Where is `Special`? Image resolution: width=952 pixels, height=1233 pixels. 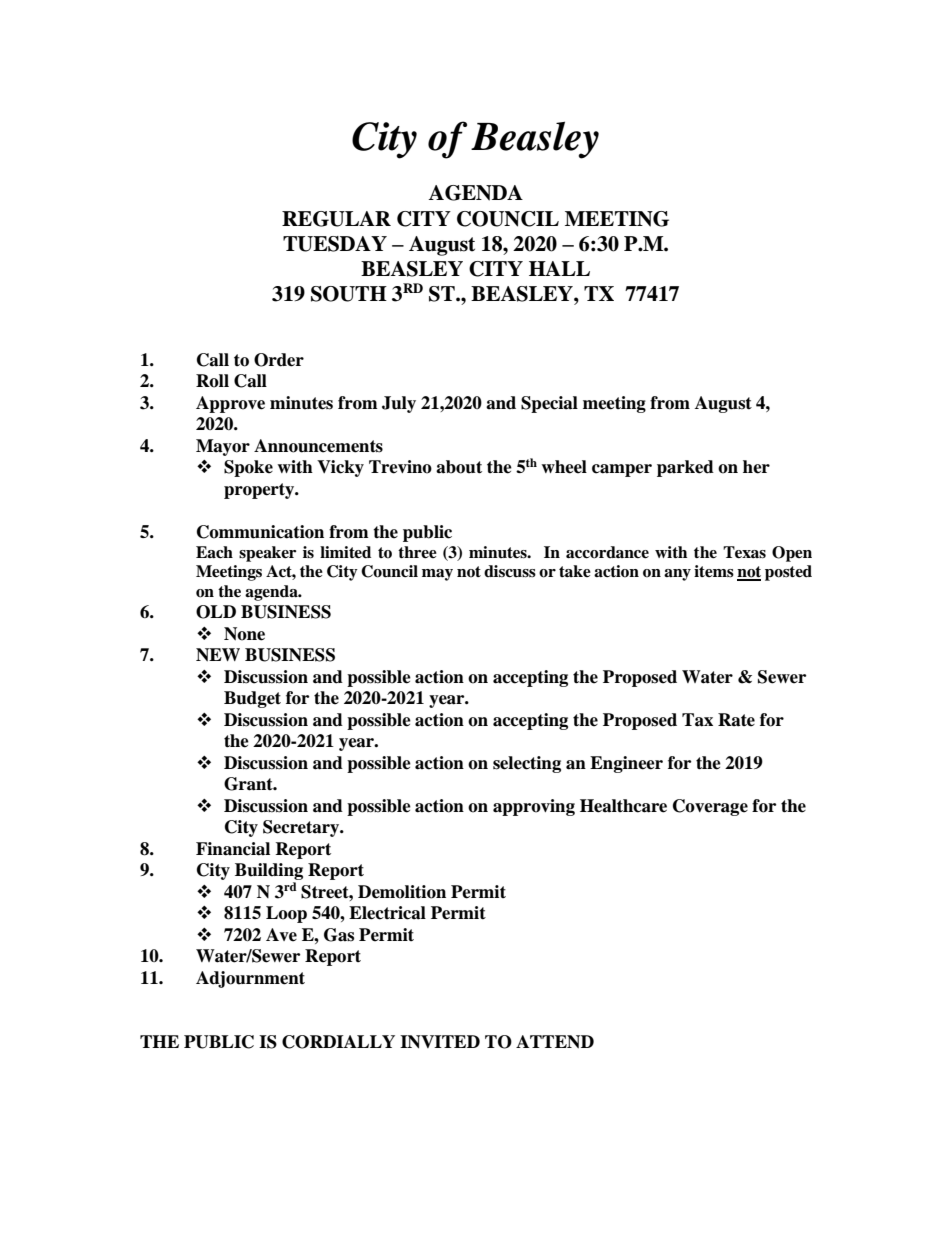
Special is located at coordinates (549, 404).
